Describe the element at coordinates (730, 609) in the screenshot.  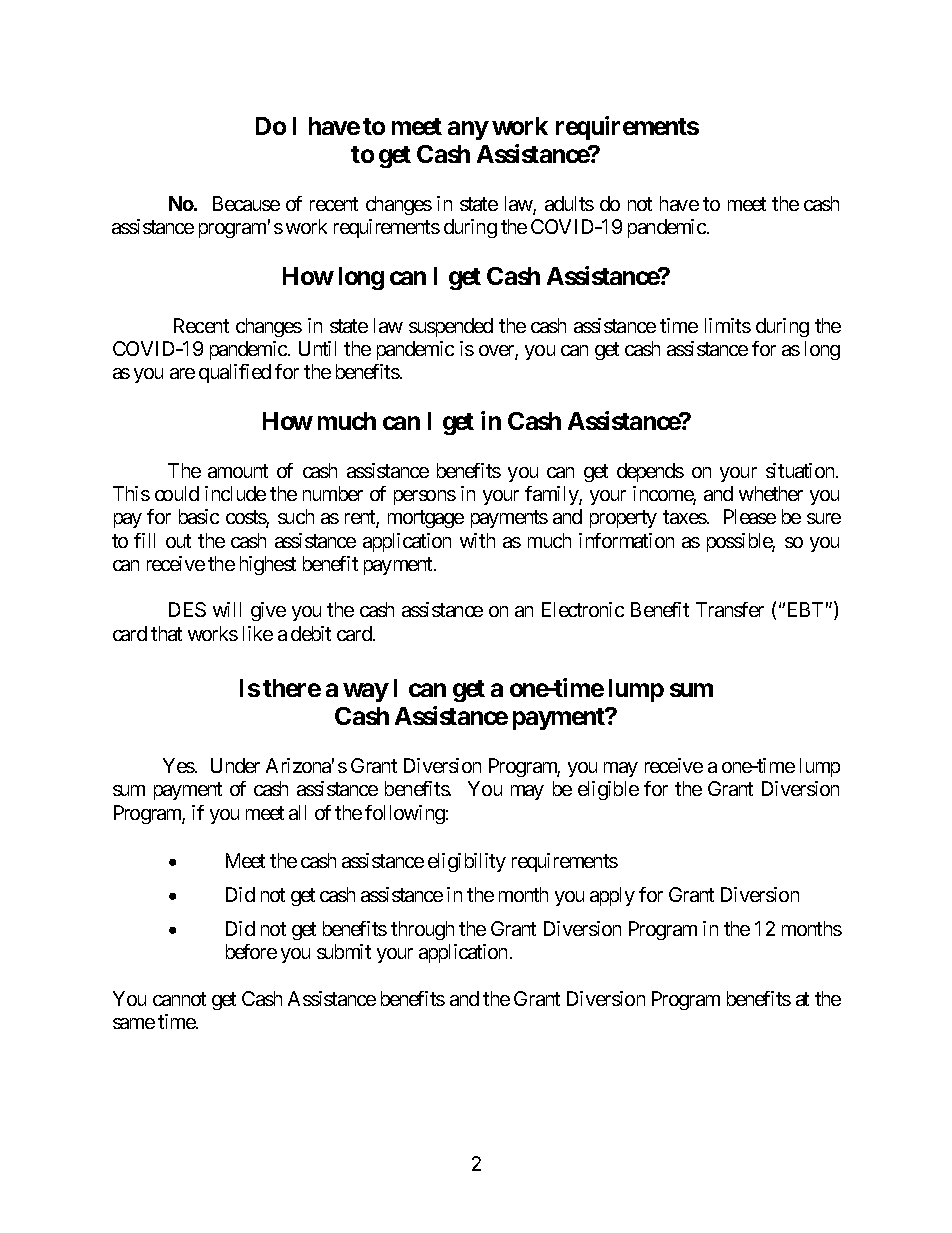
I see `Transfer` at that location.
